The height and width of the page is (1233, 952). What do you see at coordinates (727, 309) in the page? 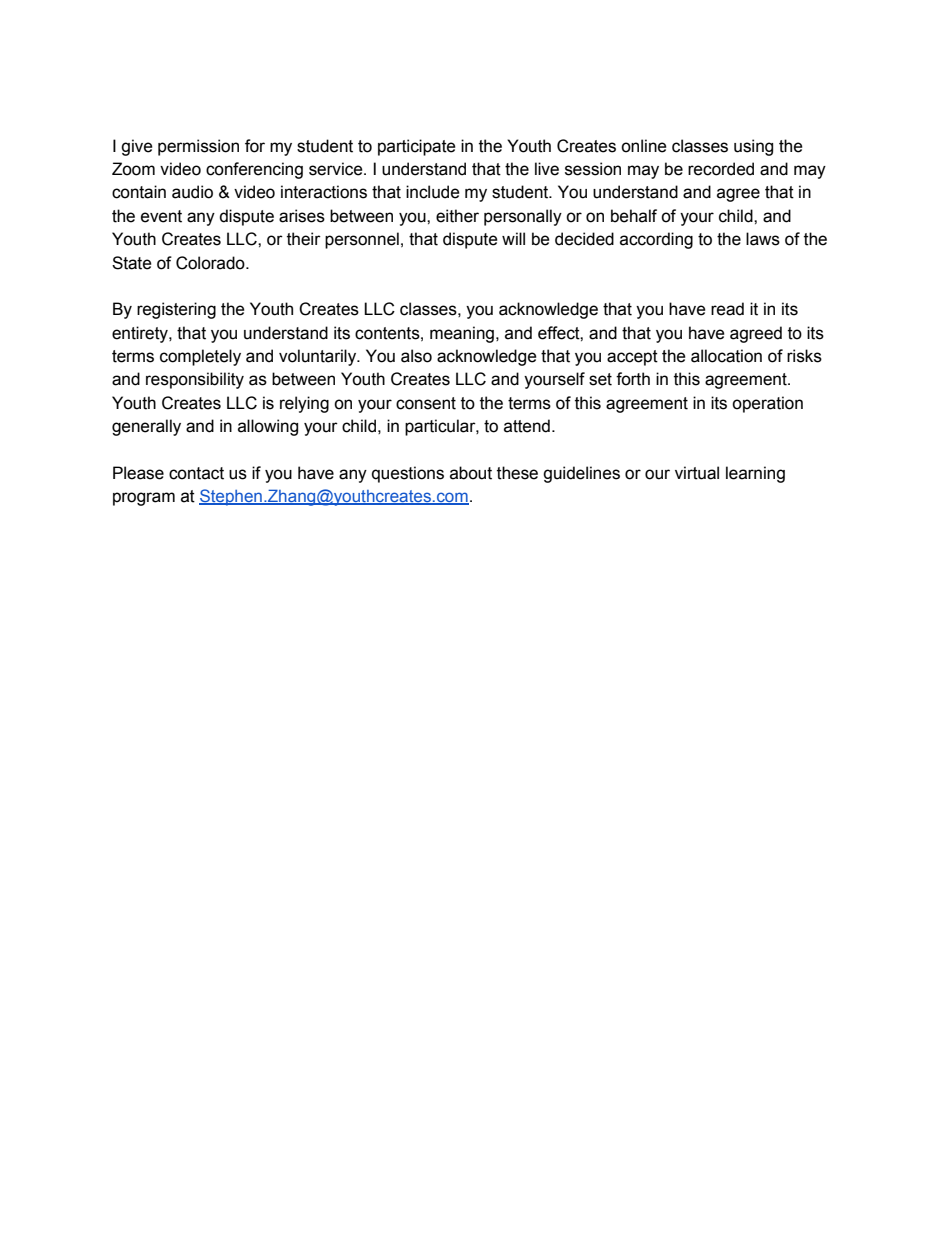
I see `read` at bounding box center [727, 309].
